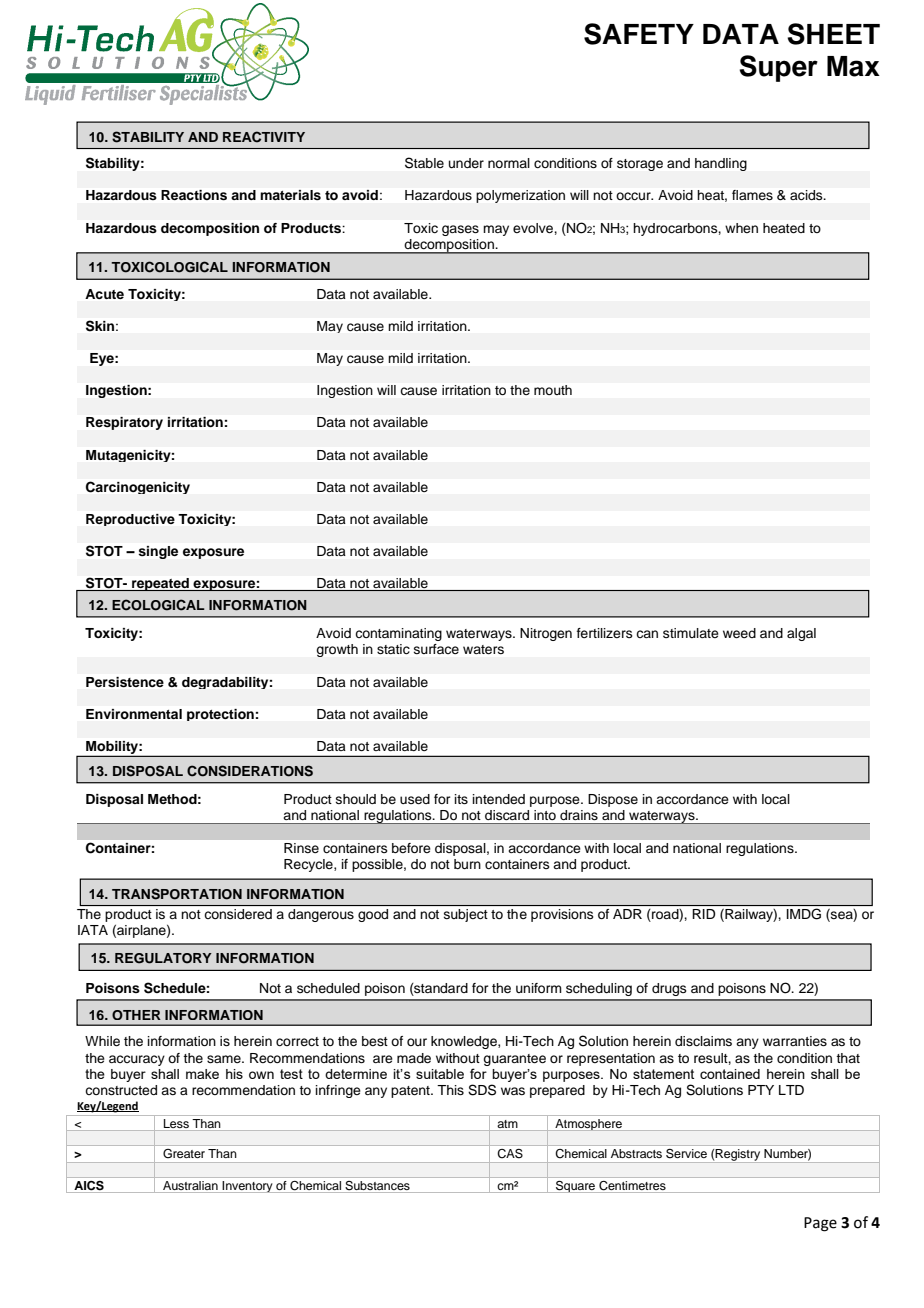  Describe the element at coordinates (553, 390) in the screenshot. I see `mouth` at that location.
